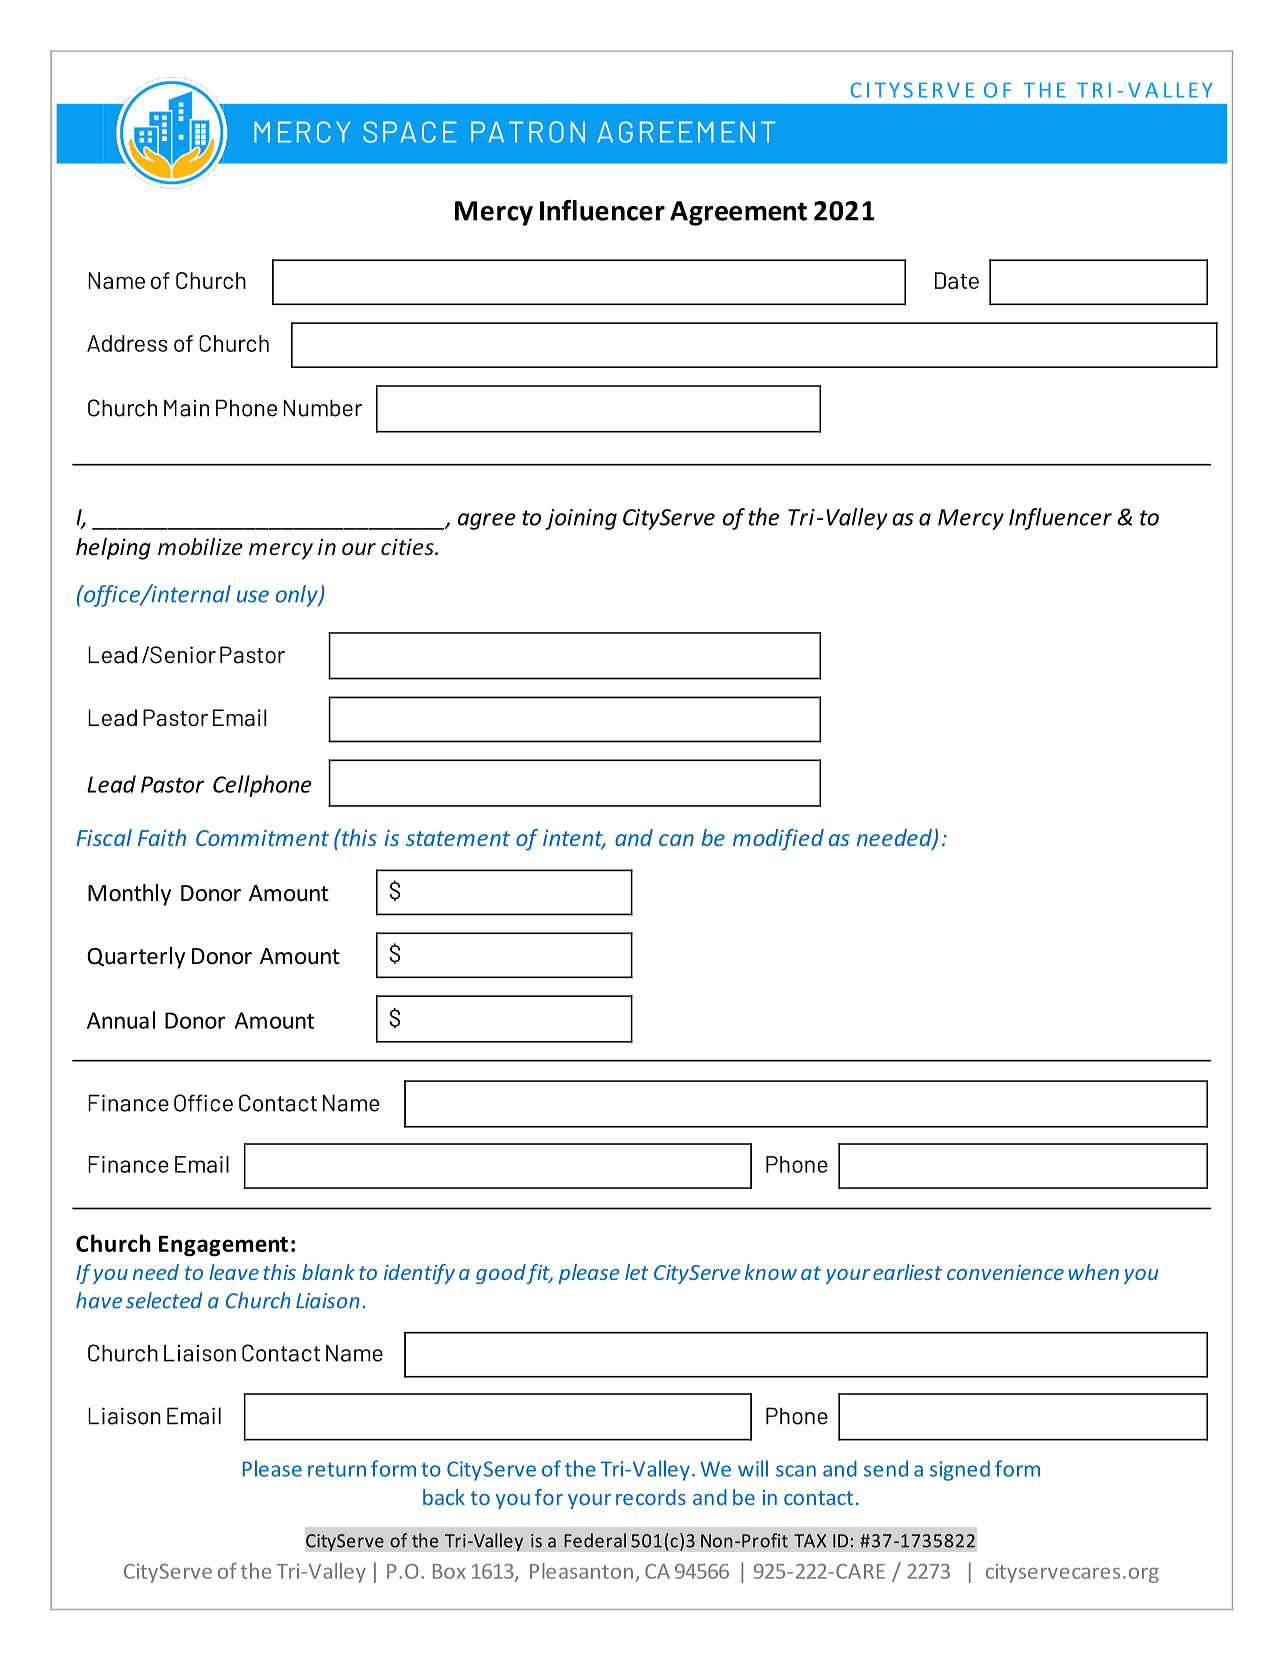  What do you see at coordinates (121, 1020) in the screenshot?
I see `Annual` at bounding box center [121, 1020].
